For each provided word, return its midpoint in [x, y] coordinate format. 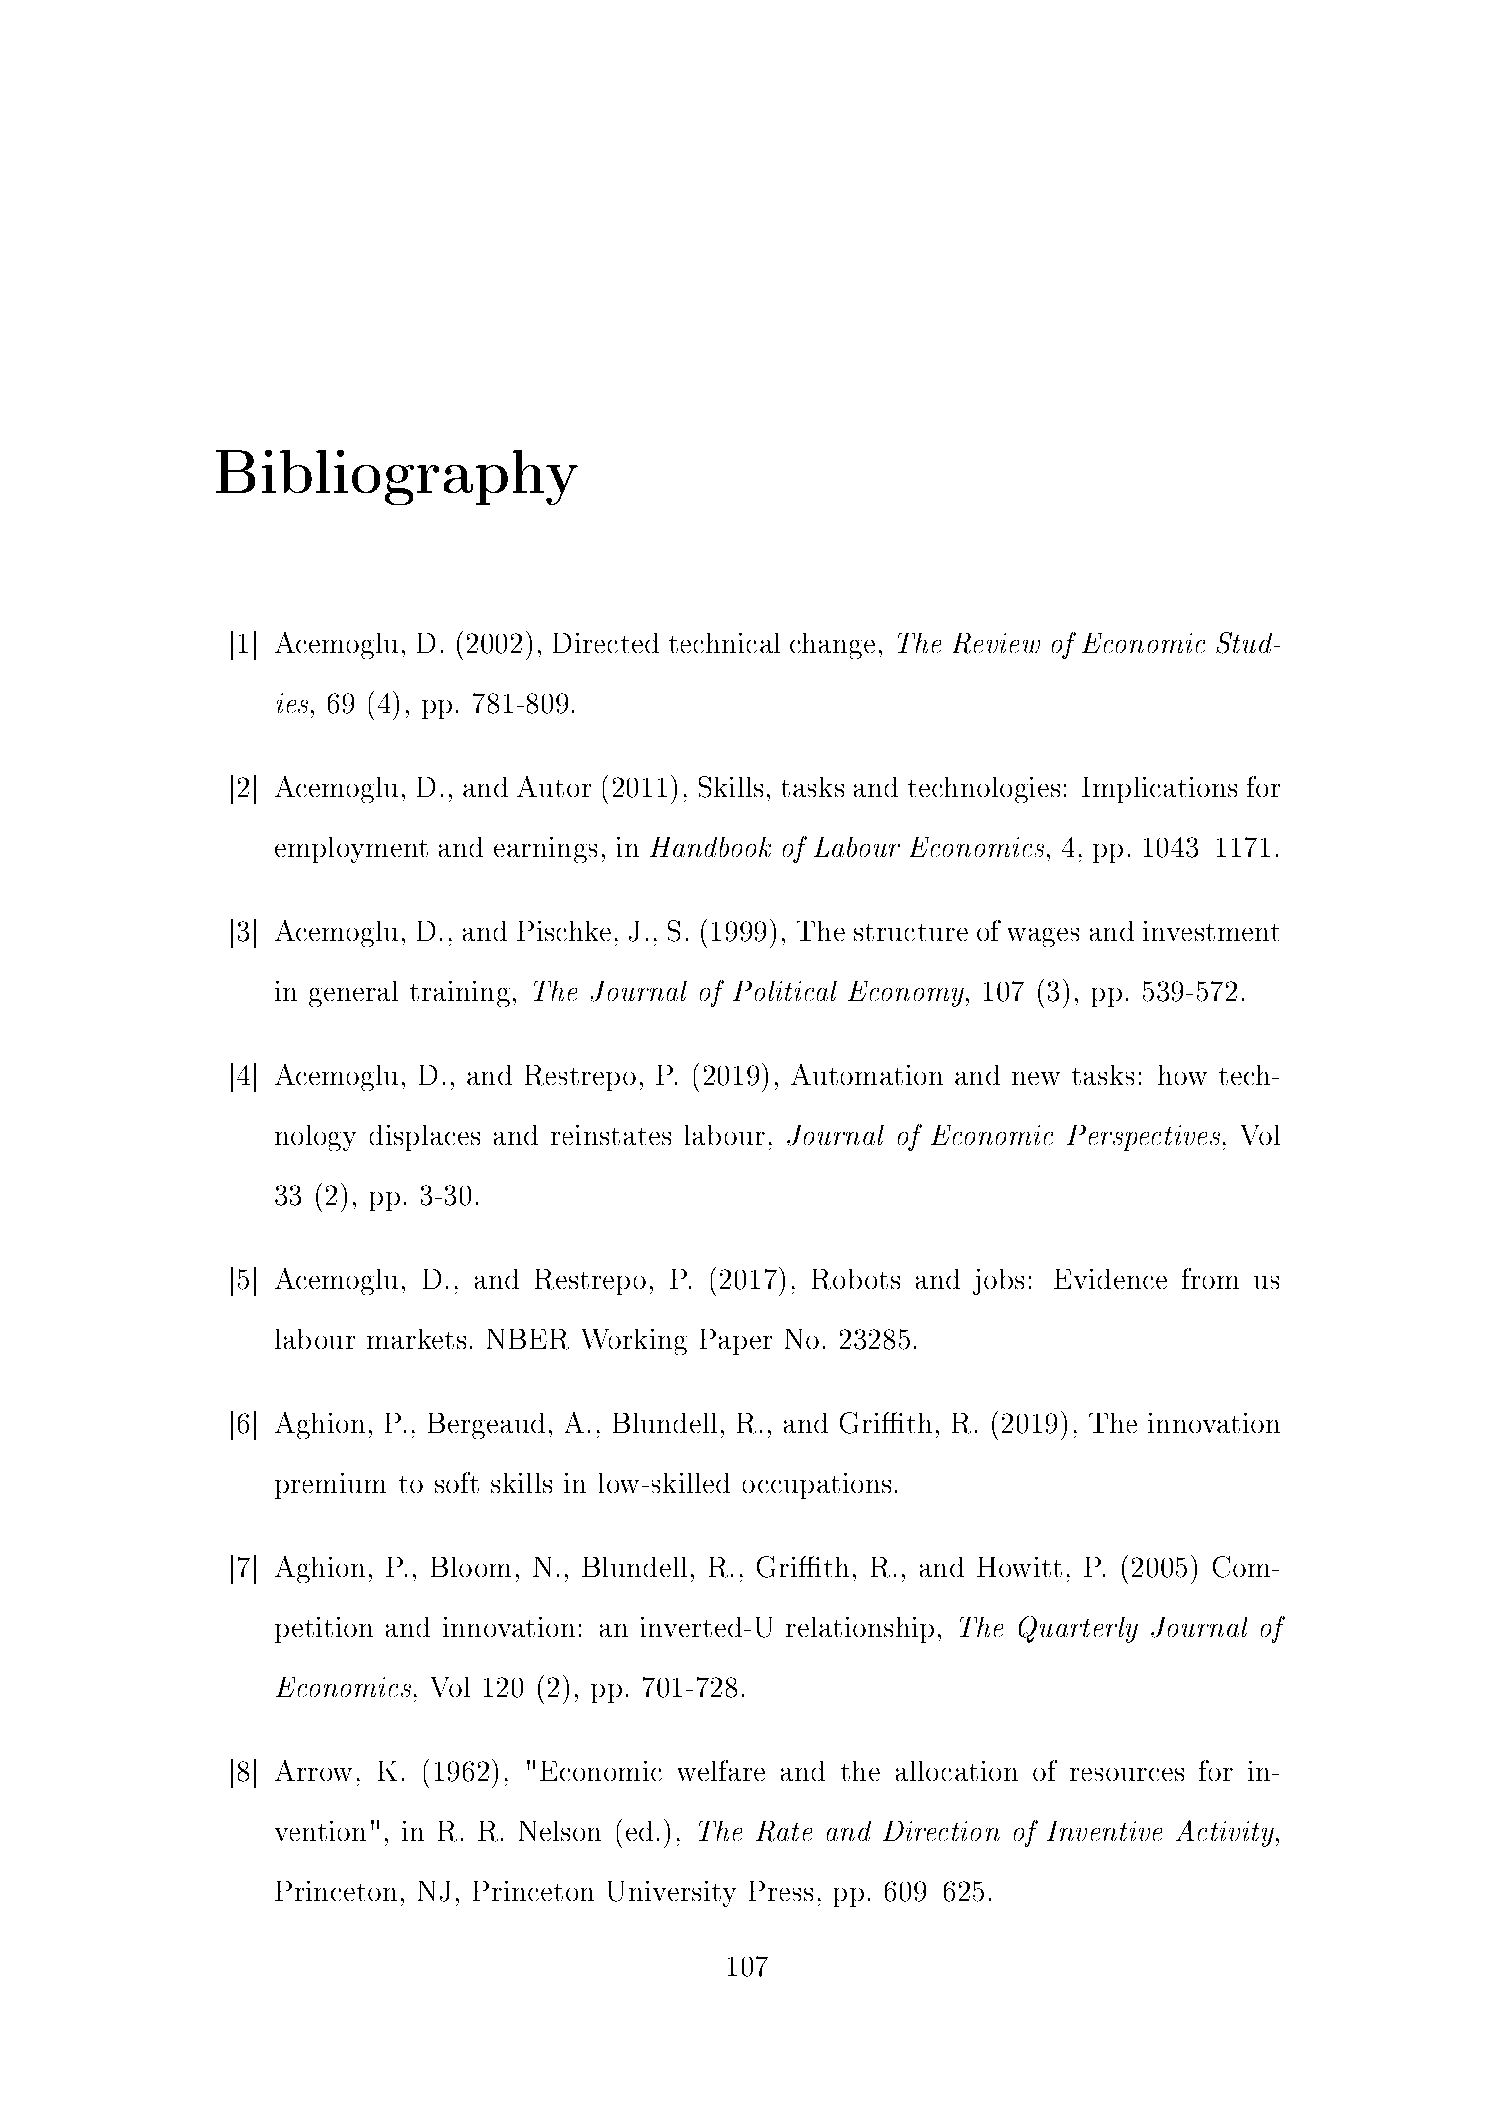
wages [1043, 937]
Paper [736, 1342]
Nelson [560, 1831]
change [832, 646]
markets [416, 1339]
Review [996, 643]
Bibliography [397, 477]
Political [785, 991]
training [460, 994]
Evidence [1110, 1279]
